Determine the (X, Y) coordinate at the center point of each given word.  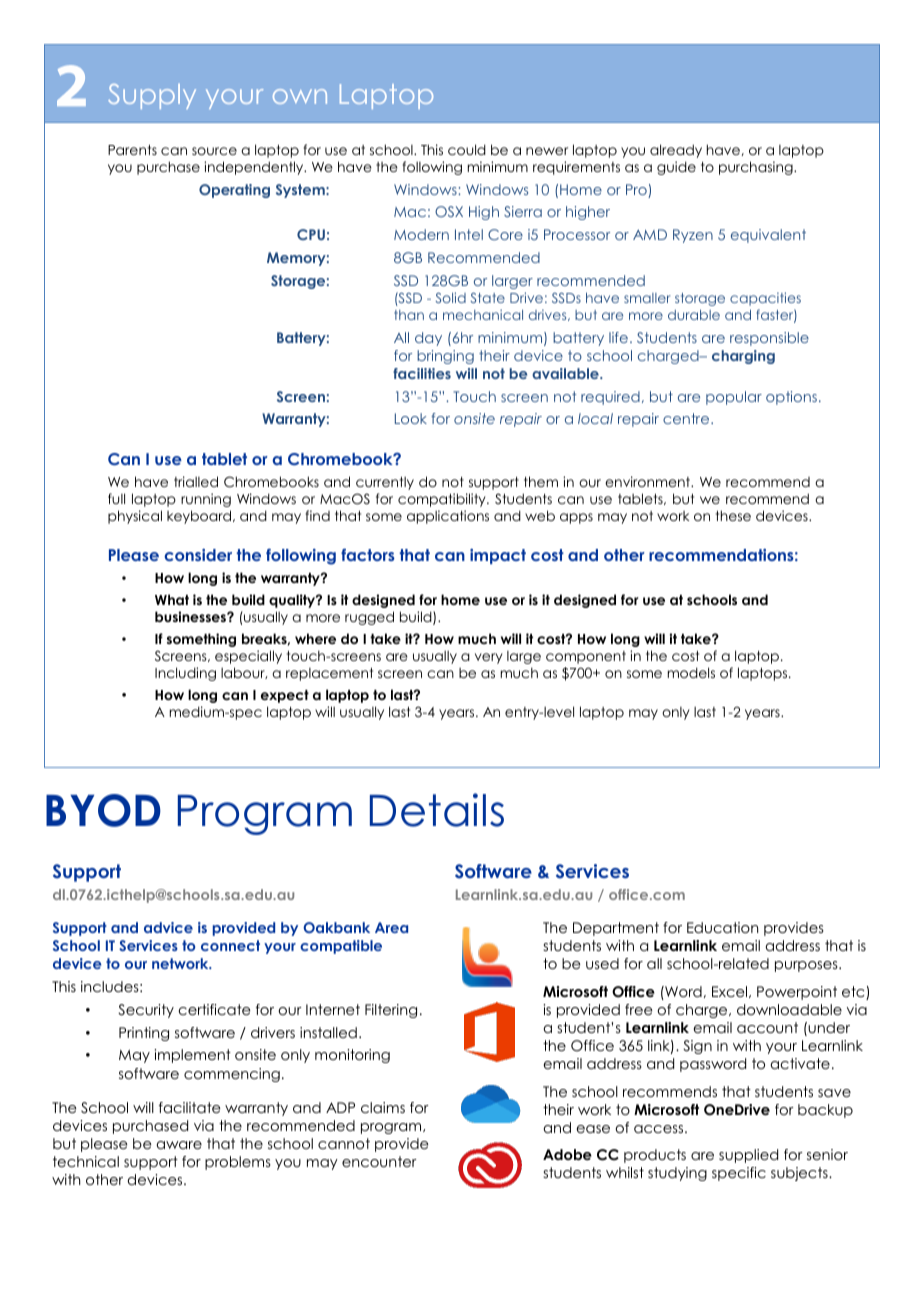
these (733, 515)
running (206, 500)
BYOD (103, 810)
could (467, 149)
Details (437, 810)
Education (722, 927)
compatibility (443, 500)
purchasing (757, 168)
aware (179, 1145)
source (214, 151)
